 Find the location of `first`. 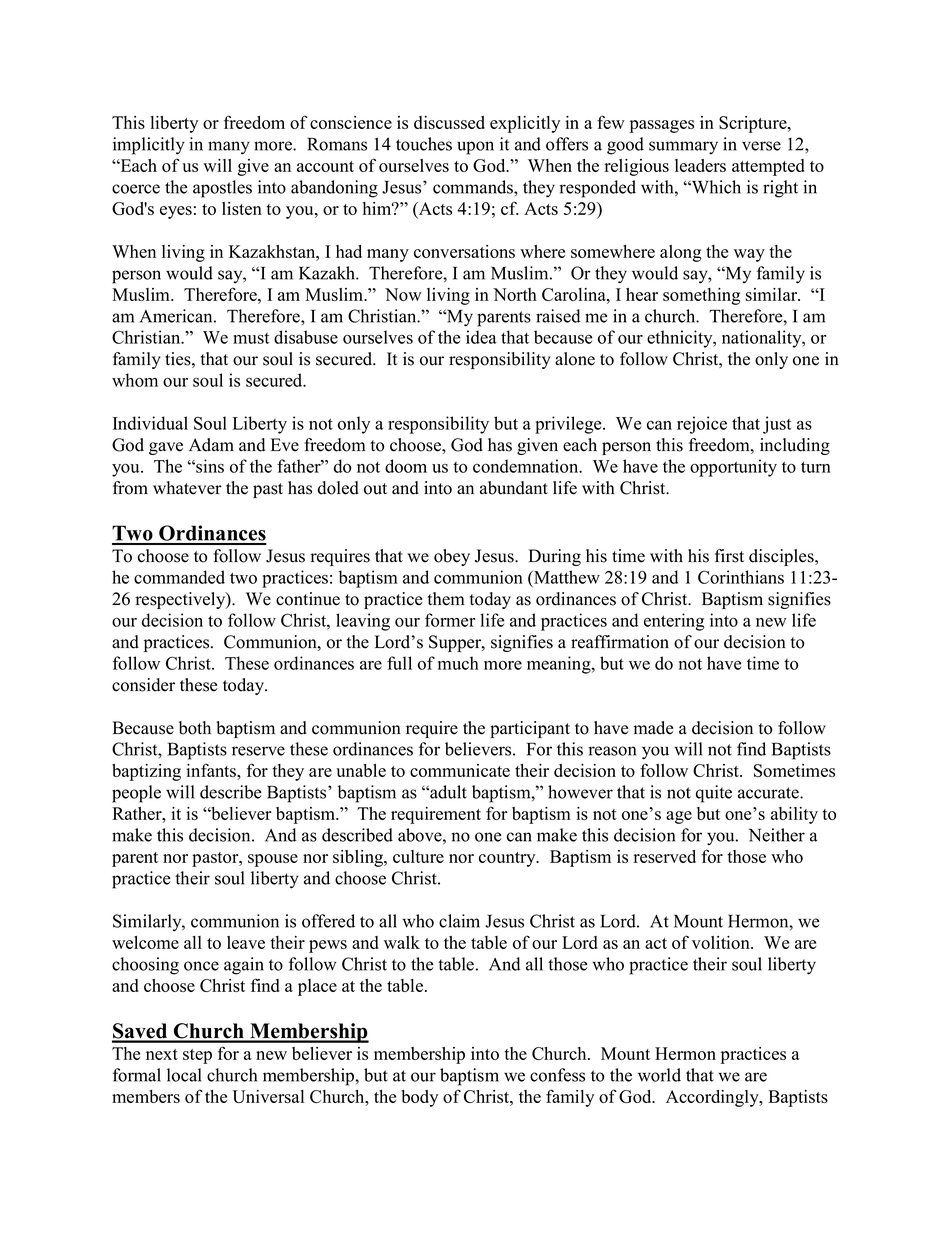

first is located at coordinates (729, 556).
